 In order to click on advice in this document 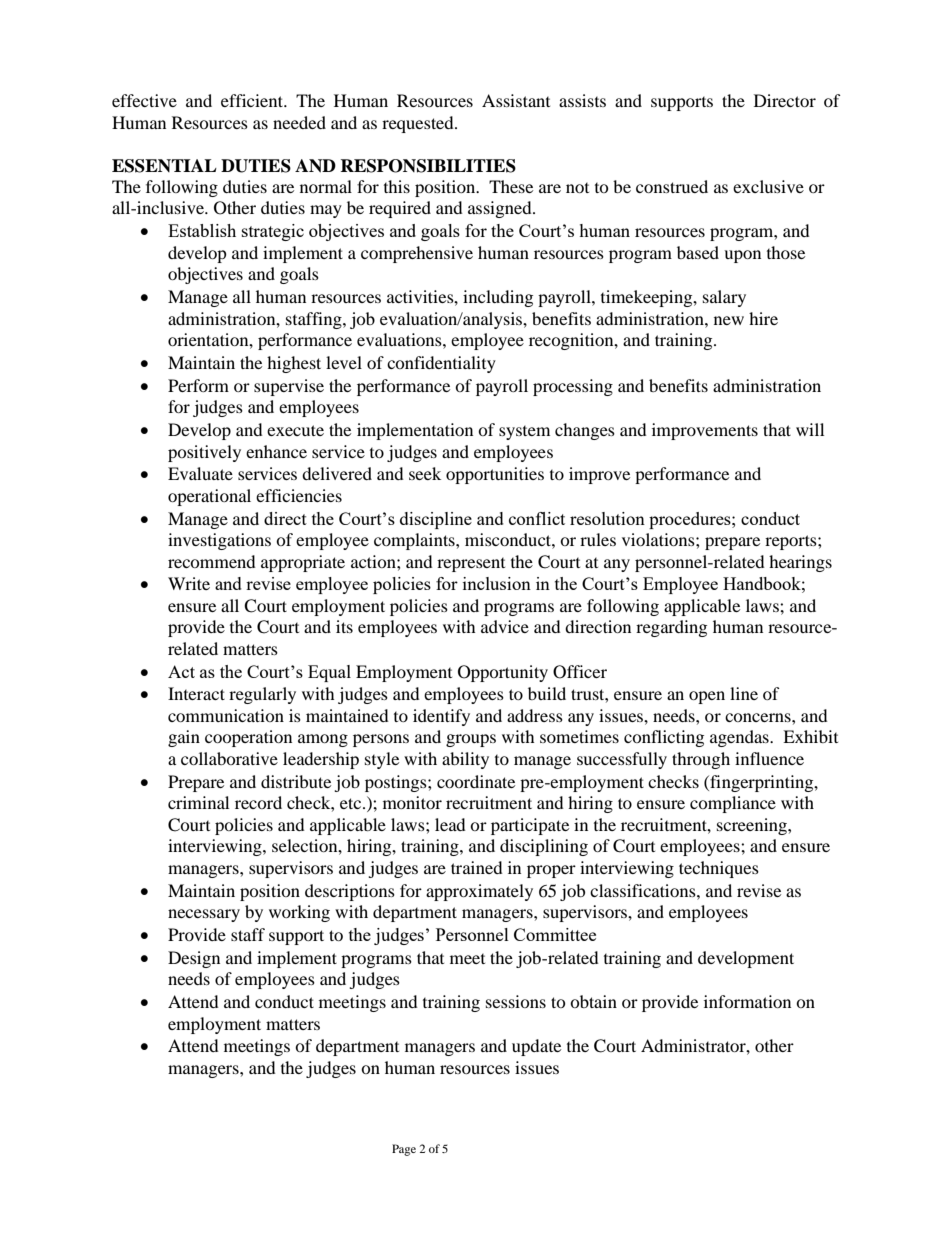, I will do `click(505, 626)`.
